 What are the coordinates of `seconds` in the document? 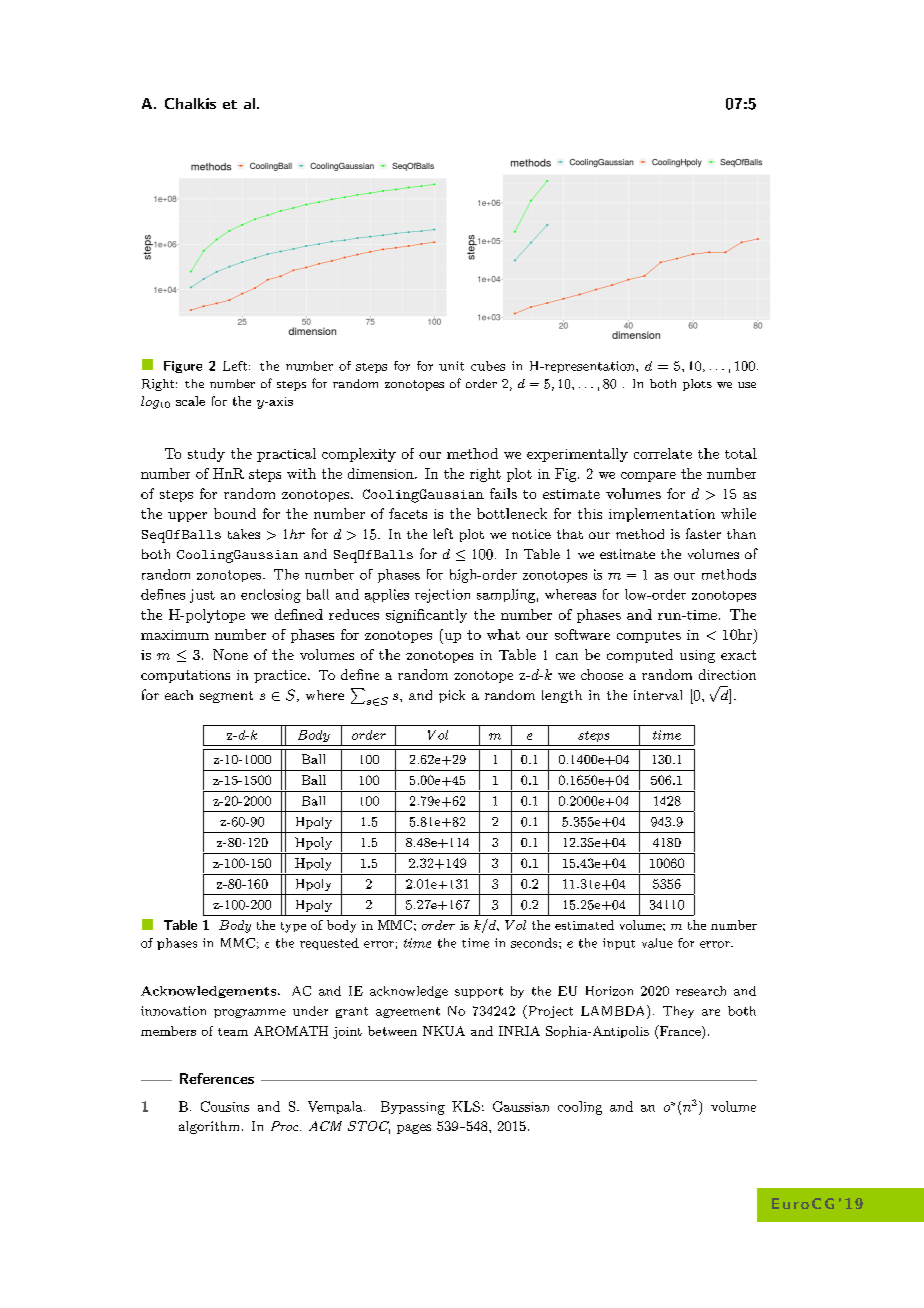 It's located at (535, 943).
